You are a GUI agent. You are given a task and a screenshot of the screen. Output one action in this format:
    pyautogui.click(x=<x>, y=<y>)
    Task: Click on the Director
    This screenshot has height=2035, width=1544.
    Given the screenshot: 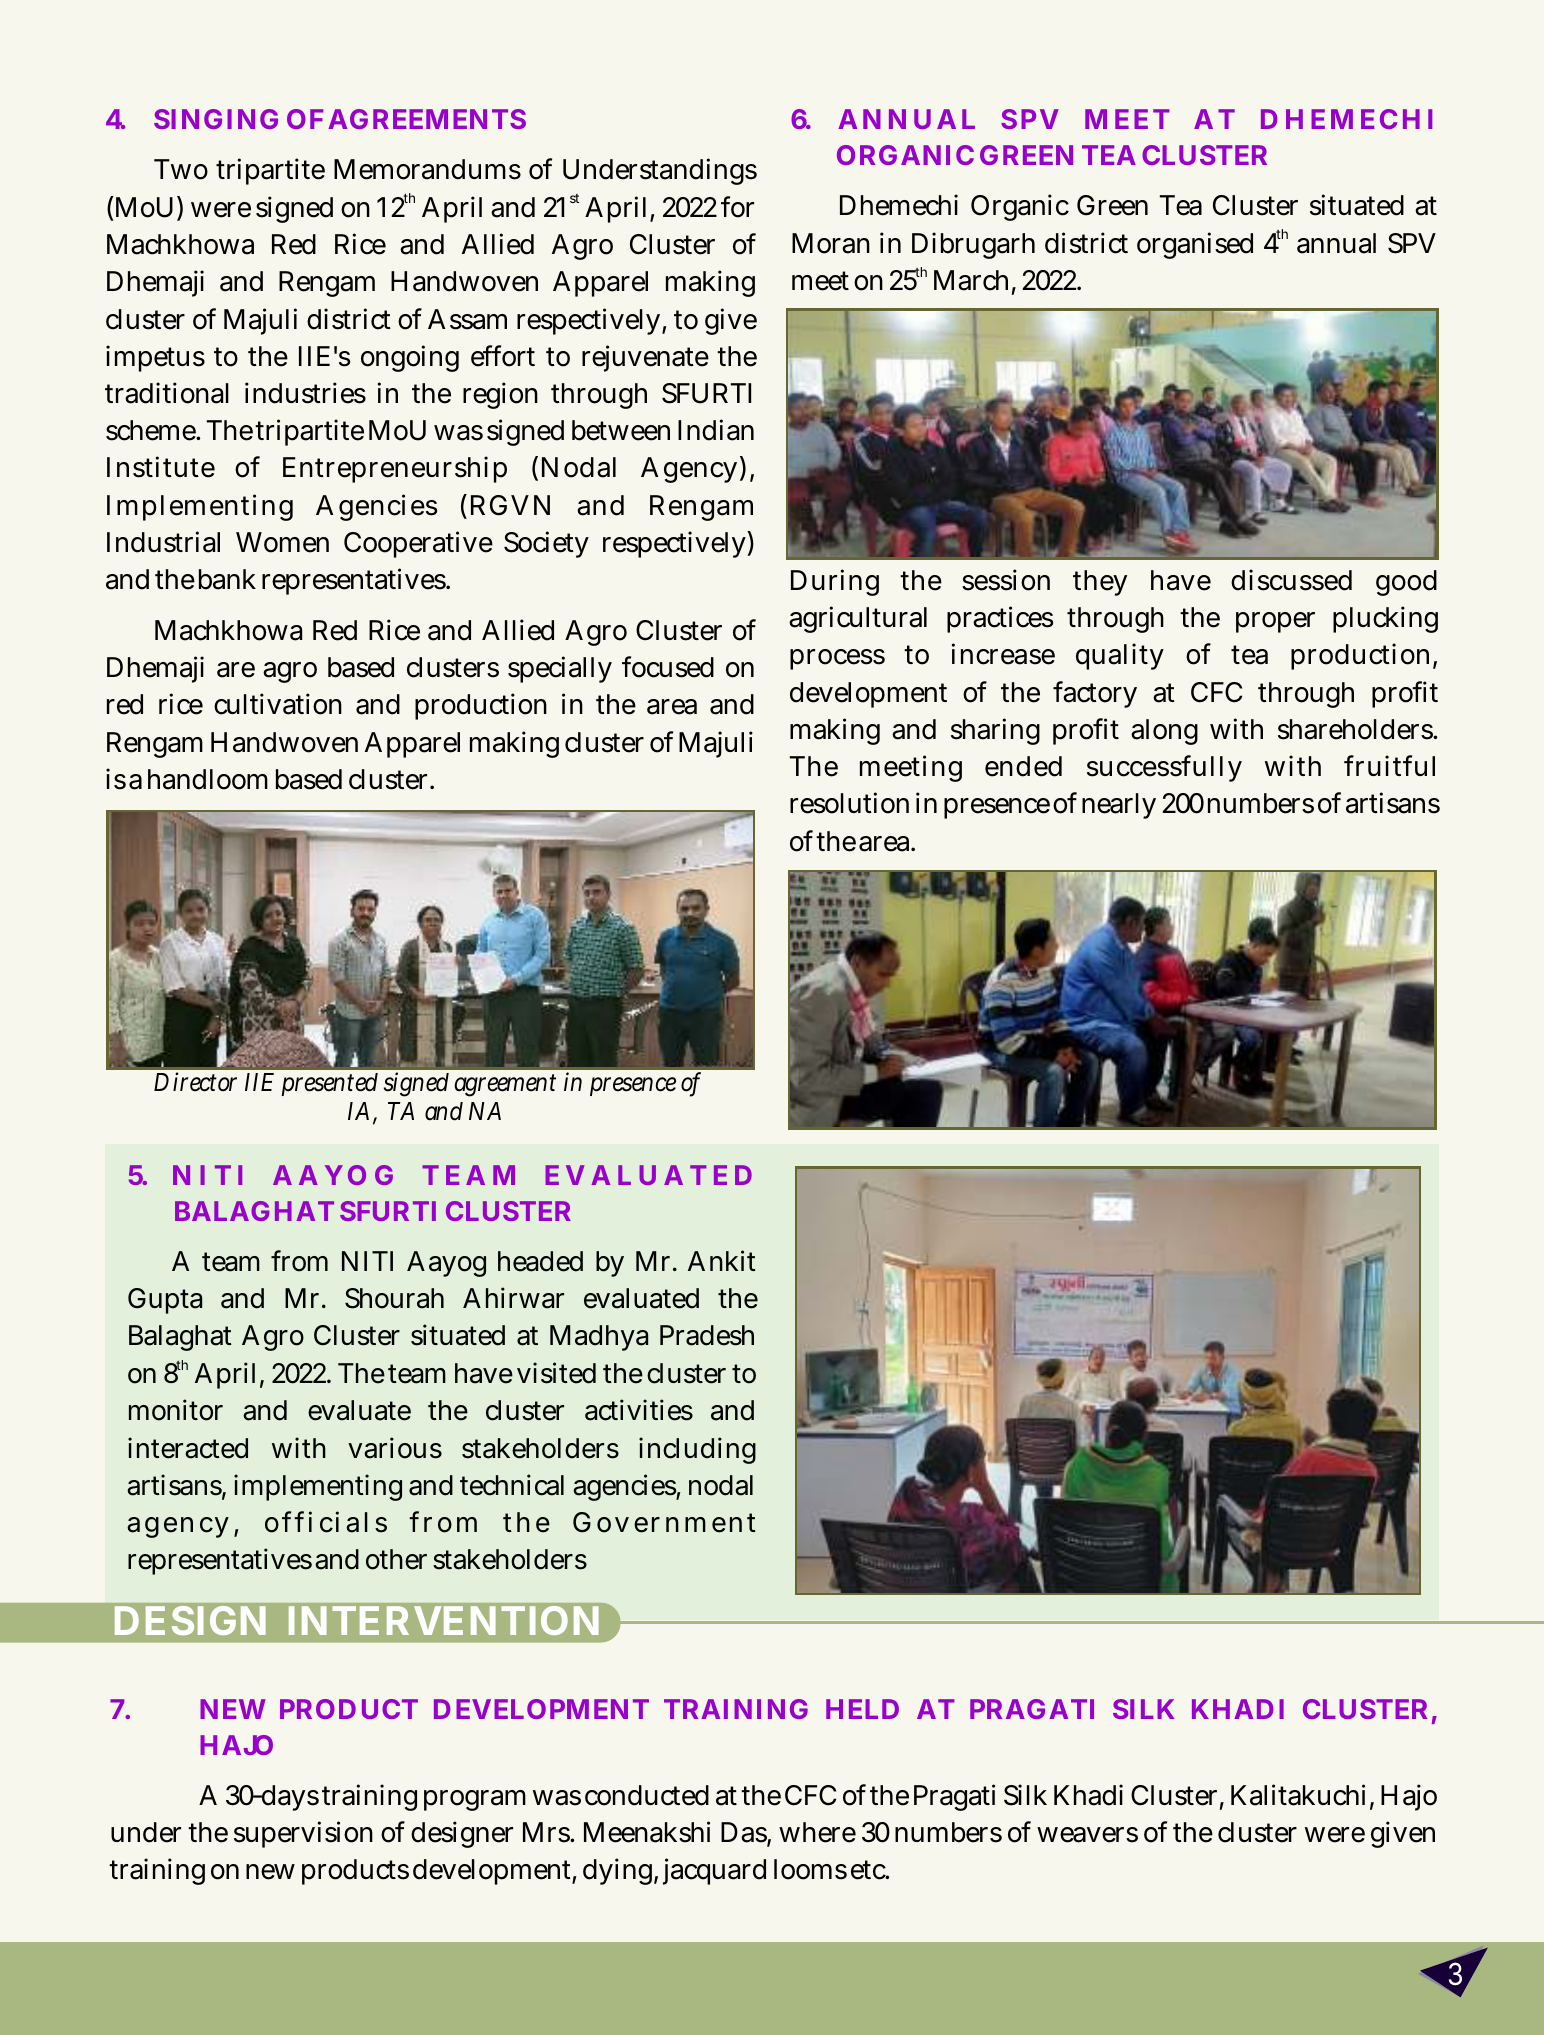 What is the action you would take?
    pyautogui.click(x=195, y=1082)
